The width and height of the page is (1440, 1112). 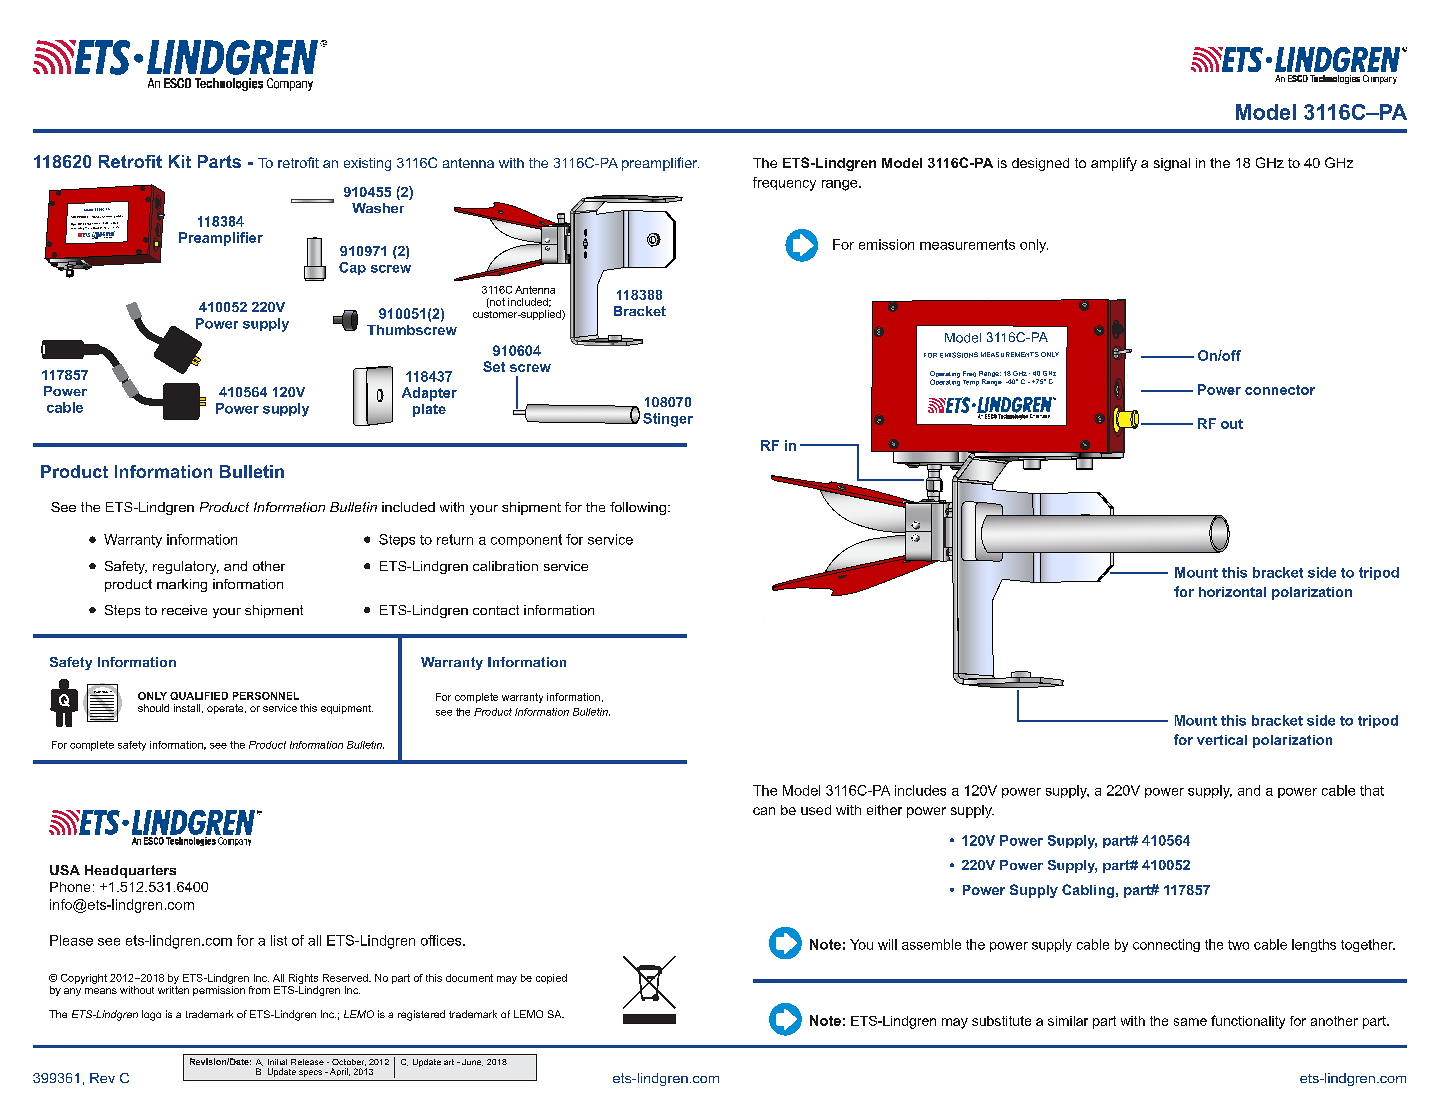 What do you see at coordinates (496, 610) in the page?
I see `contact` at bounding box center [496, 610].
